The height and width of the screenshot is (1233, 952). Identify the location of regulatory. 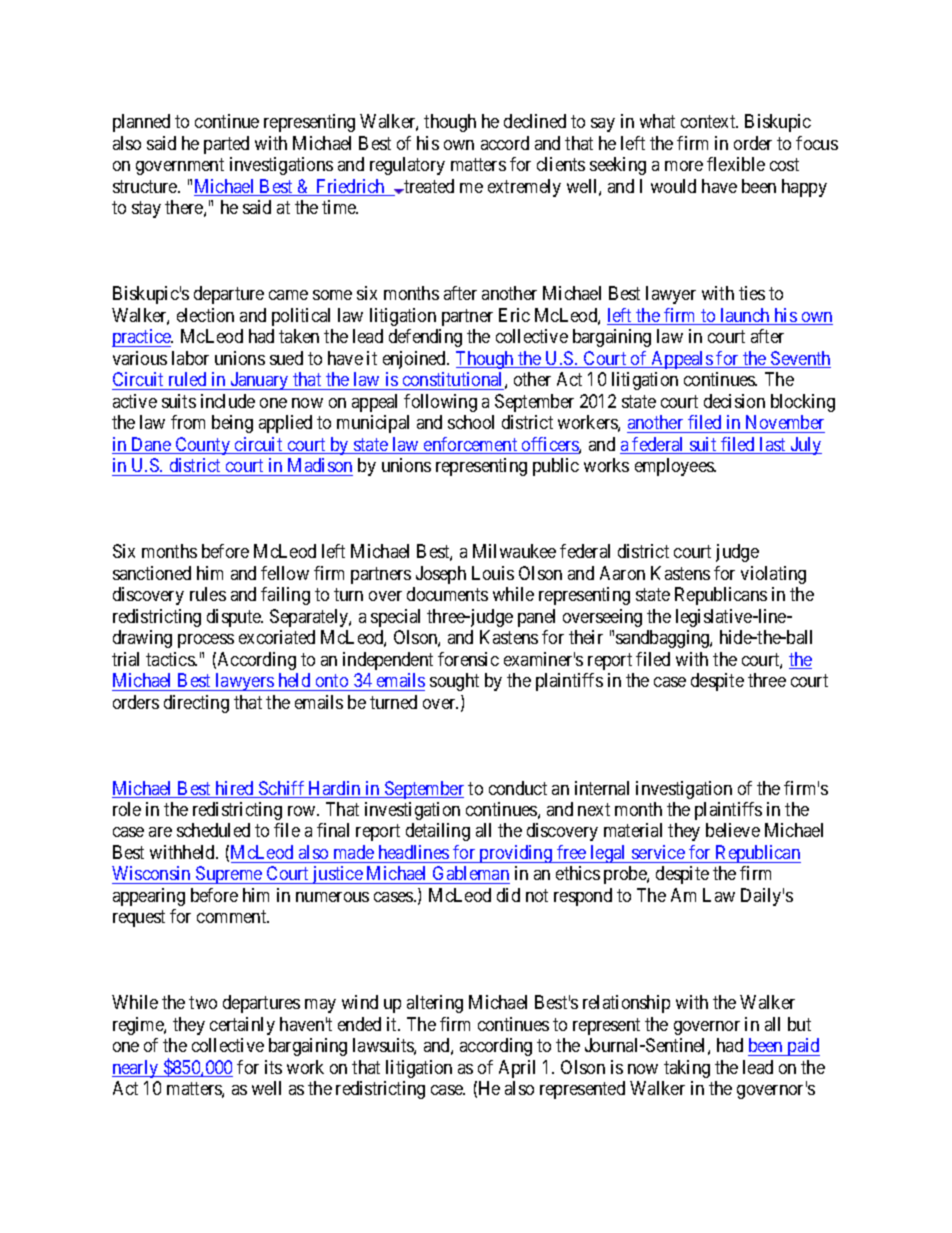
(407, 166).
